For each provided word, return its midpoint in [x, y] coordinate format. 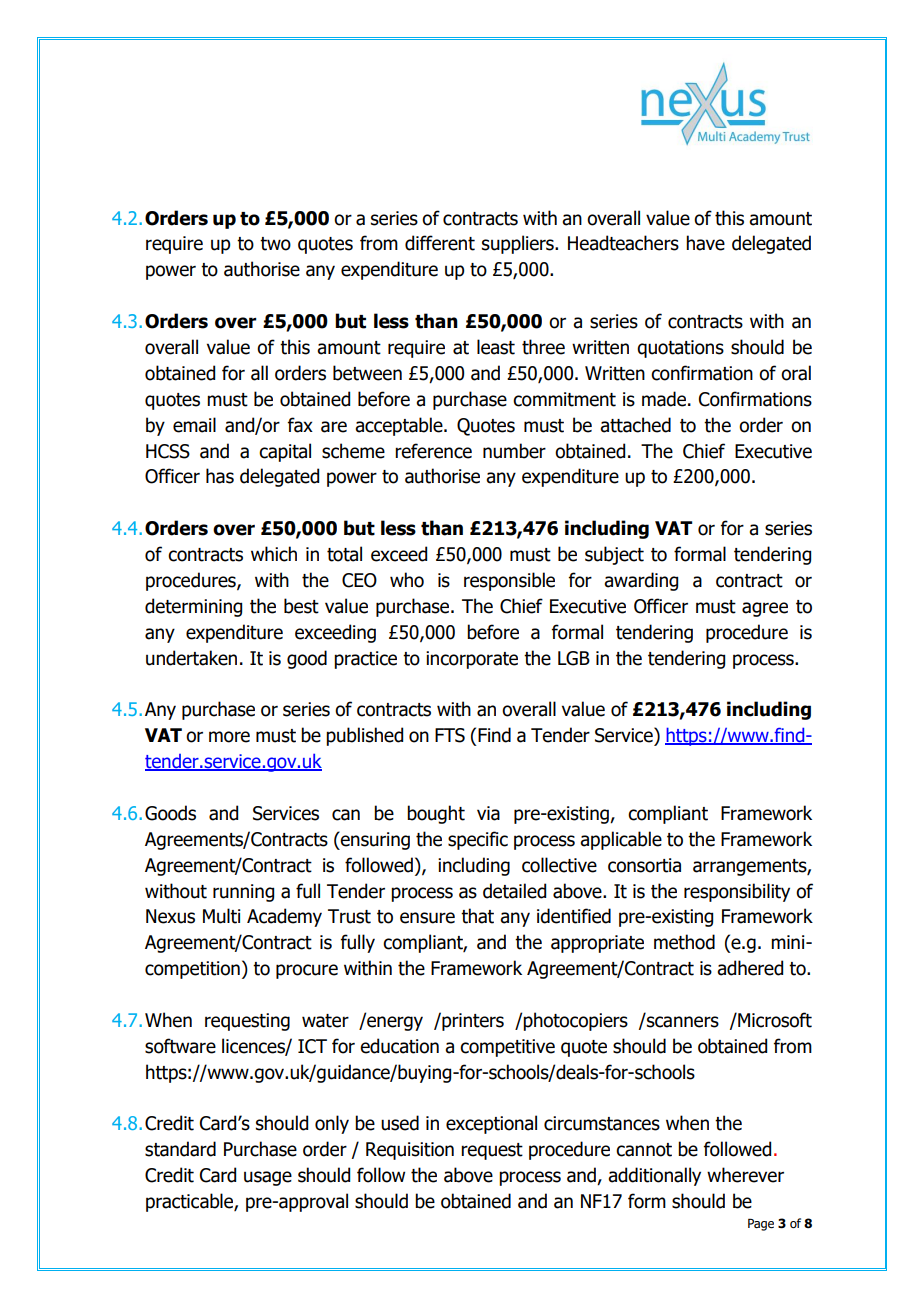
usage [268, 1178]
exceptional [491, 1124]
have [705, 243]
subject [614, 555]
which [274, 554]
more [229, 737]
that [477, 916]
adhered [750, 968]
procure [307, 971]
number [514, 451]
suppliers [519, 244]
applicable [621, 840]
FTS [450, 735]
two [275, 244]
